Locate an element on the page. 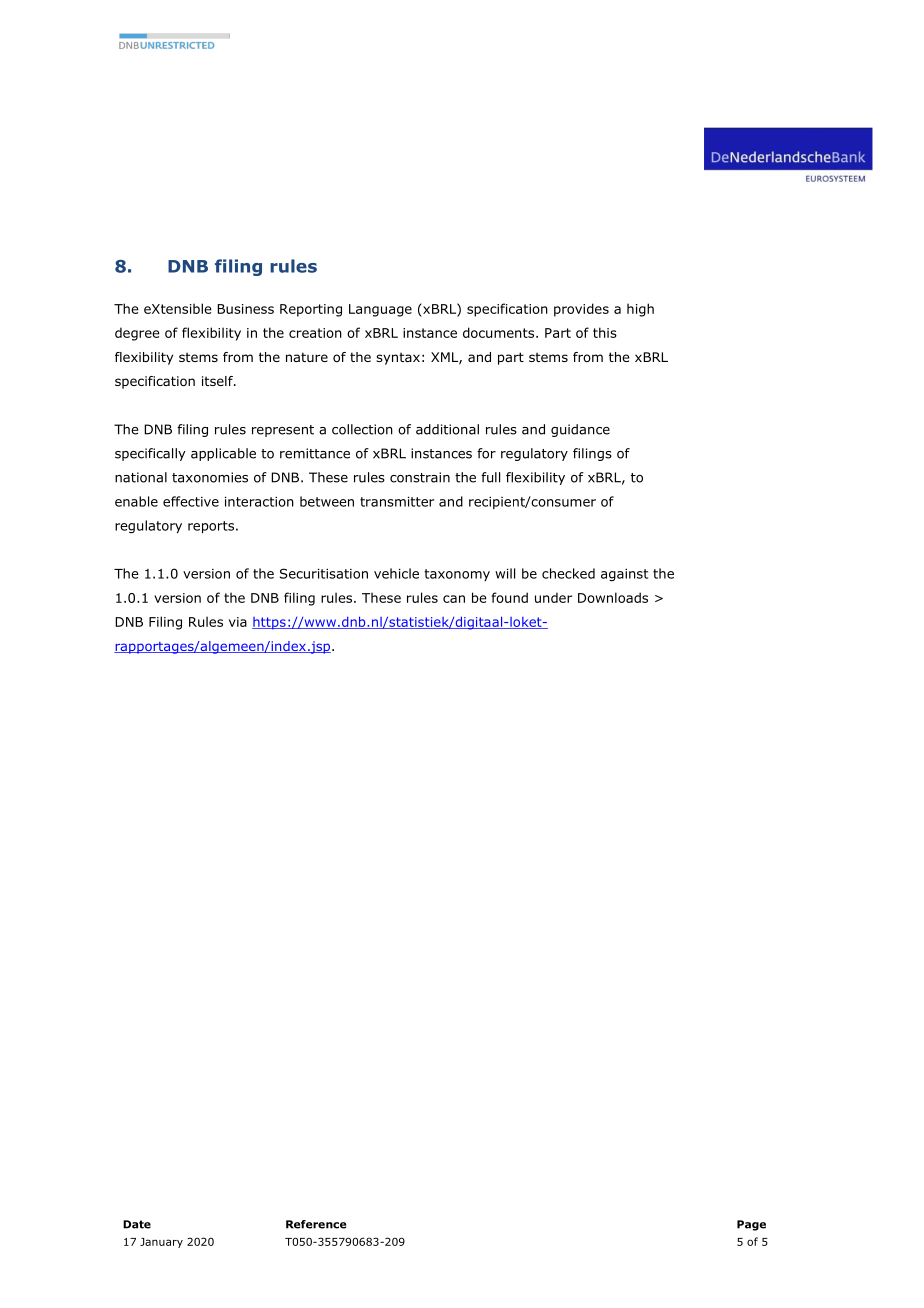  via is located at coordinates (238, 622).
